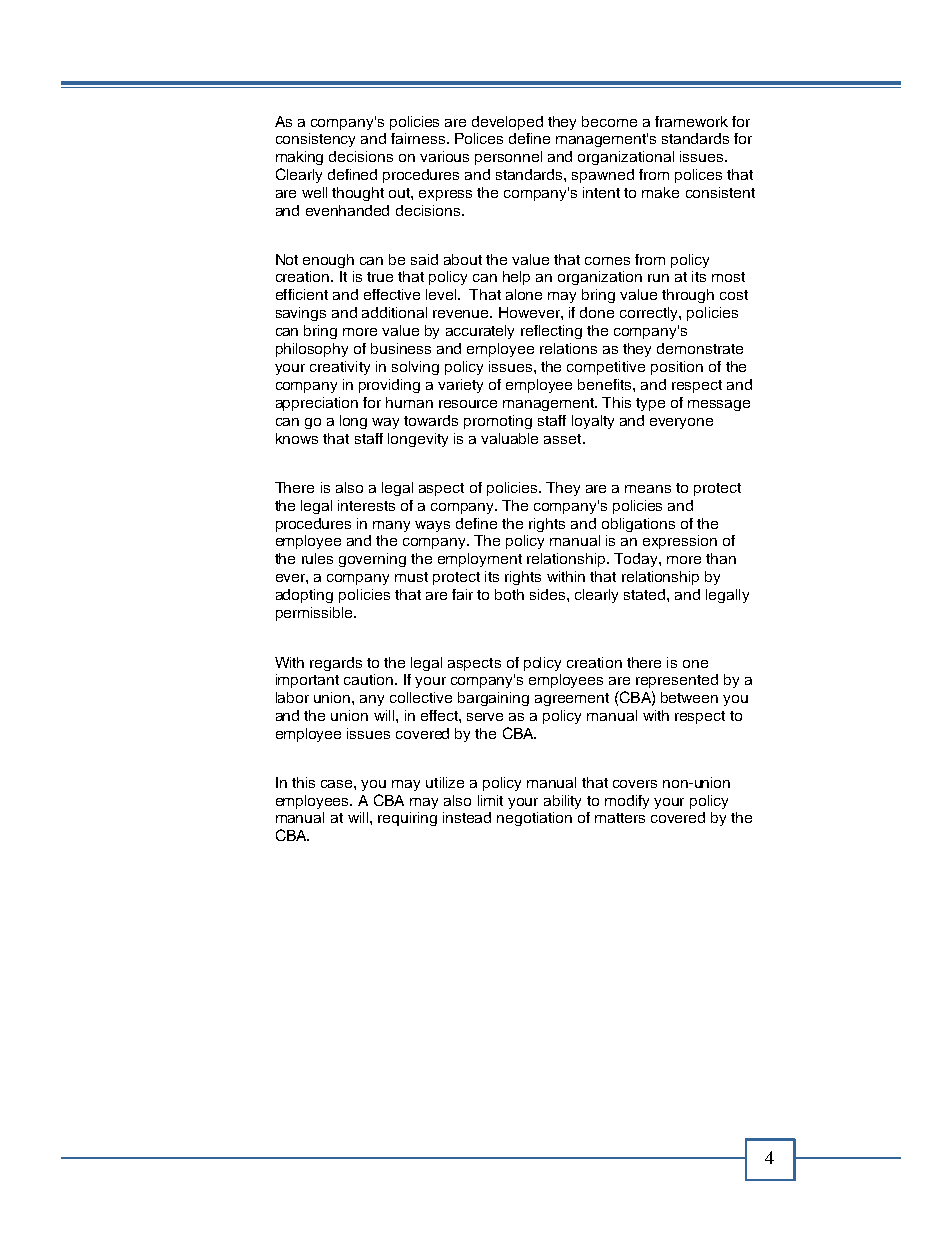 The image size is (952, 1233). What do you see at coordinates (508, 158) in the page?
I see `personnel` at bounding box center [508, 158].
